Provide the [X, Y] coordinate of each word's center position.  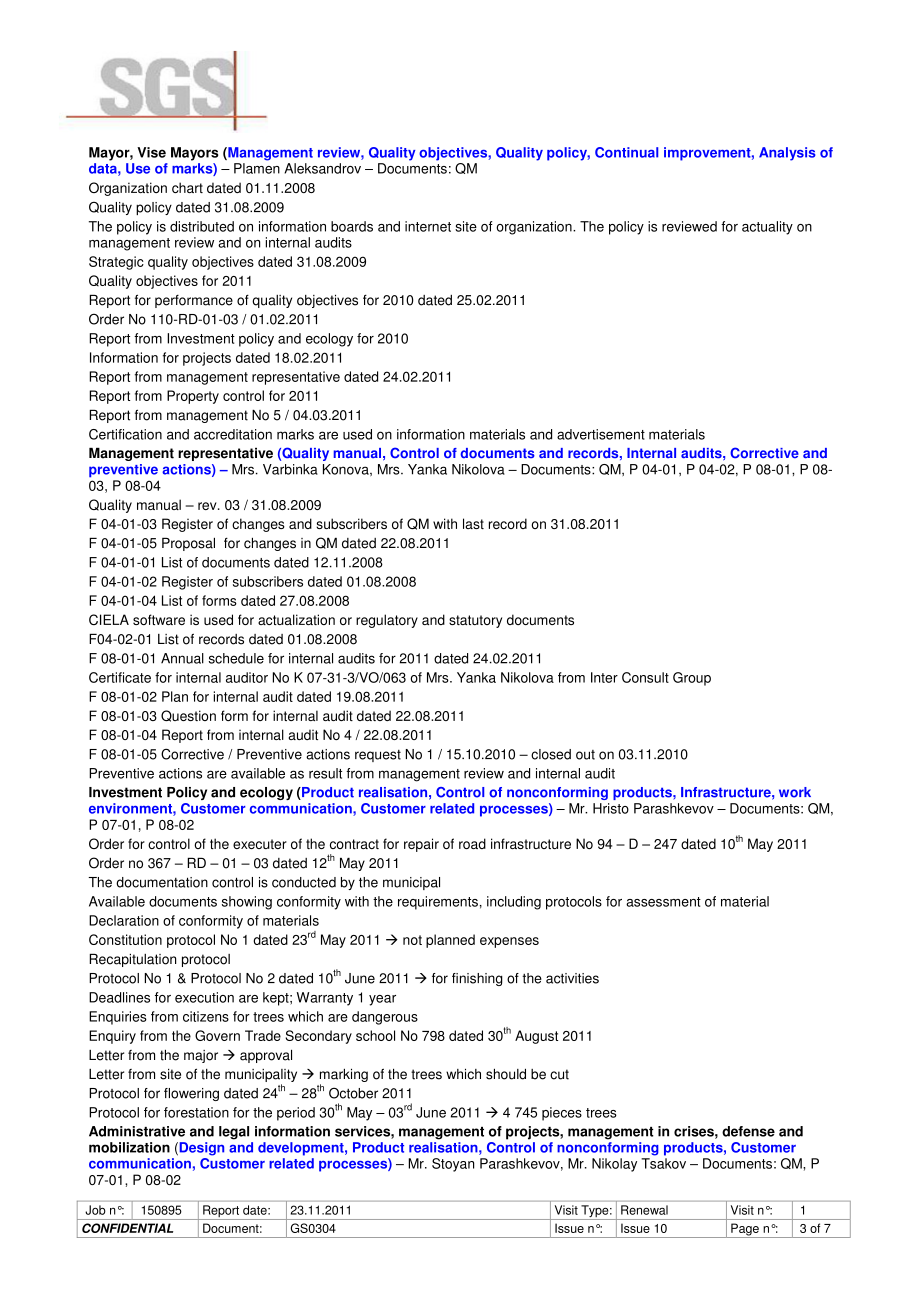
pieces [562, 1114]
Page [745, 1230]
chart [187, 187]
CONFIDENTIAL [127, 1228]
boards [352, 226]
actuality [767, 228]
